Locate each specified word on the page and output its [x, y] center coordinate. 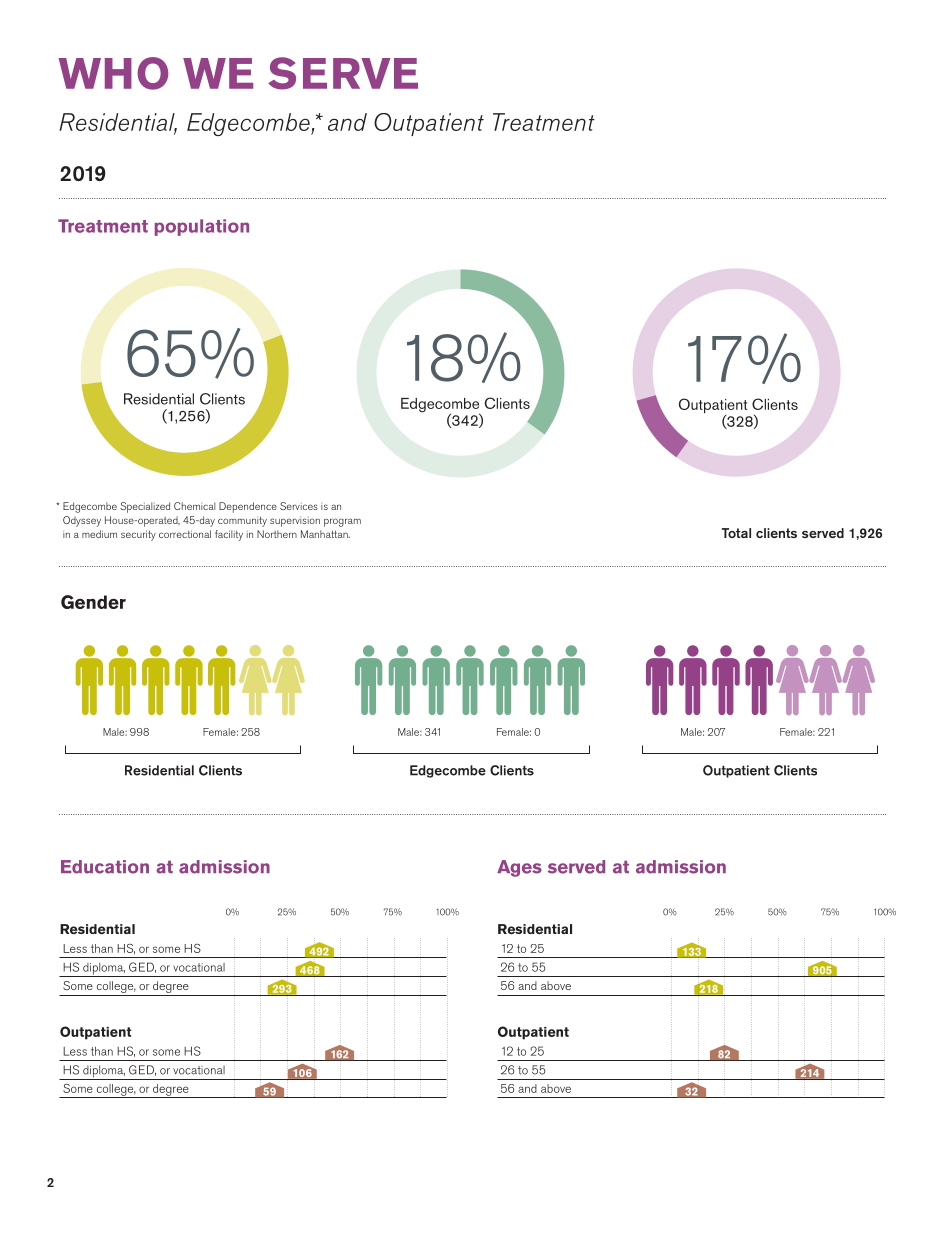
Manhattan [325, 534]
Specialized [145, 507]
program [342, 522]
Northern [277, 534]
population [202, 227]
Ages [519, 868]
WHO [113, 73]
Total [736, 533]
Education [105, 867]
